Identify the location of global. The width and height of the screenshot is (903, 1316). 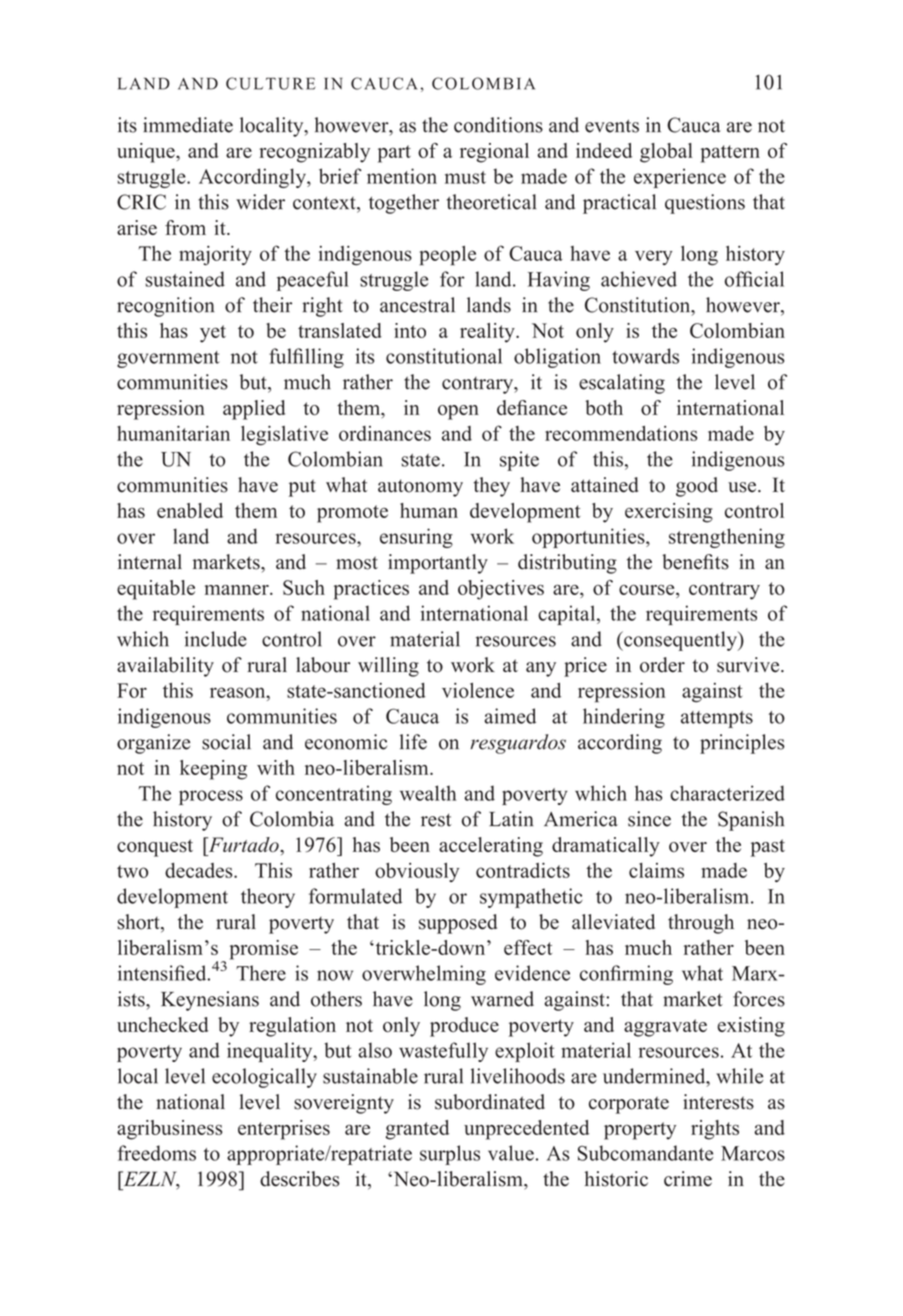
(666, 153).
